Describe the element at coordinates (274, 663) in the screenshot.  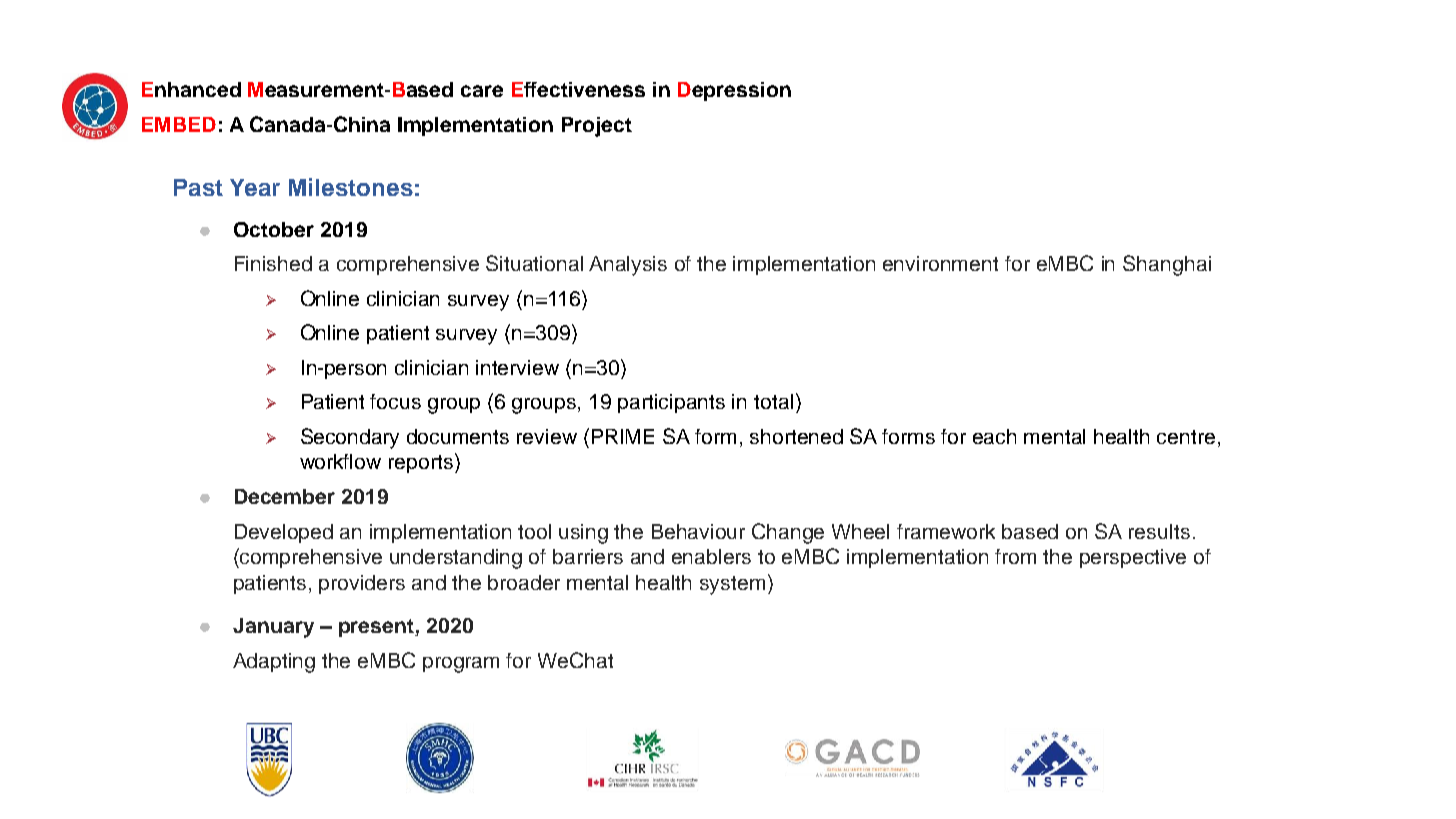
I see `Adapting` at that location.
